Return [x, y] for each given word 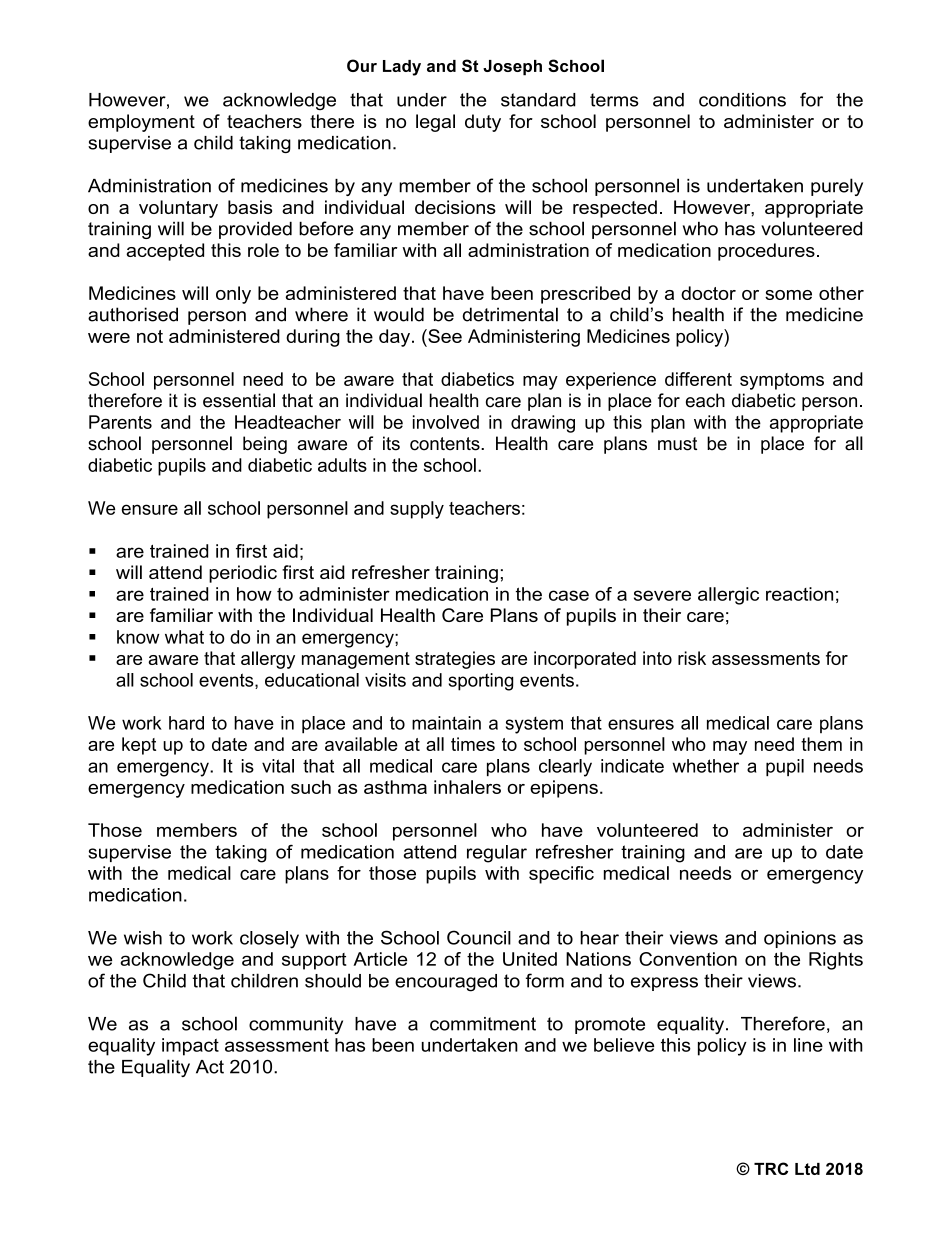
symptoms [782, 381]
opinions [800, 939]
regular [497, 854]
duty [483, 123]
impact [190, 1047]
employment [141, 123]
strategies [455, 660]
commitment [483, 1024]
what [184, 637]
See [444, 336]
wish [143, 938]
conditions [742, 100]
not [150, 336]
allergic [728, 596]
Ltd [807, 1169]
